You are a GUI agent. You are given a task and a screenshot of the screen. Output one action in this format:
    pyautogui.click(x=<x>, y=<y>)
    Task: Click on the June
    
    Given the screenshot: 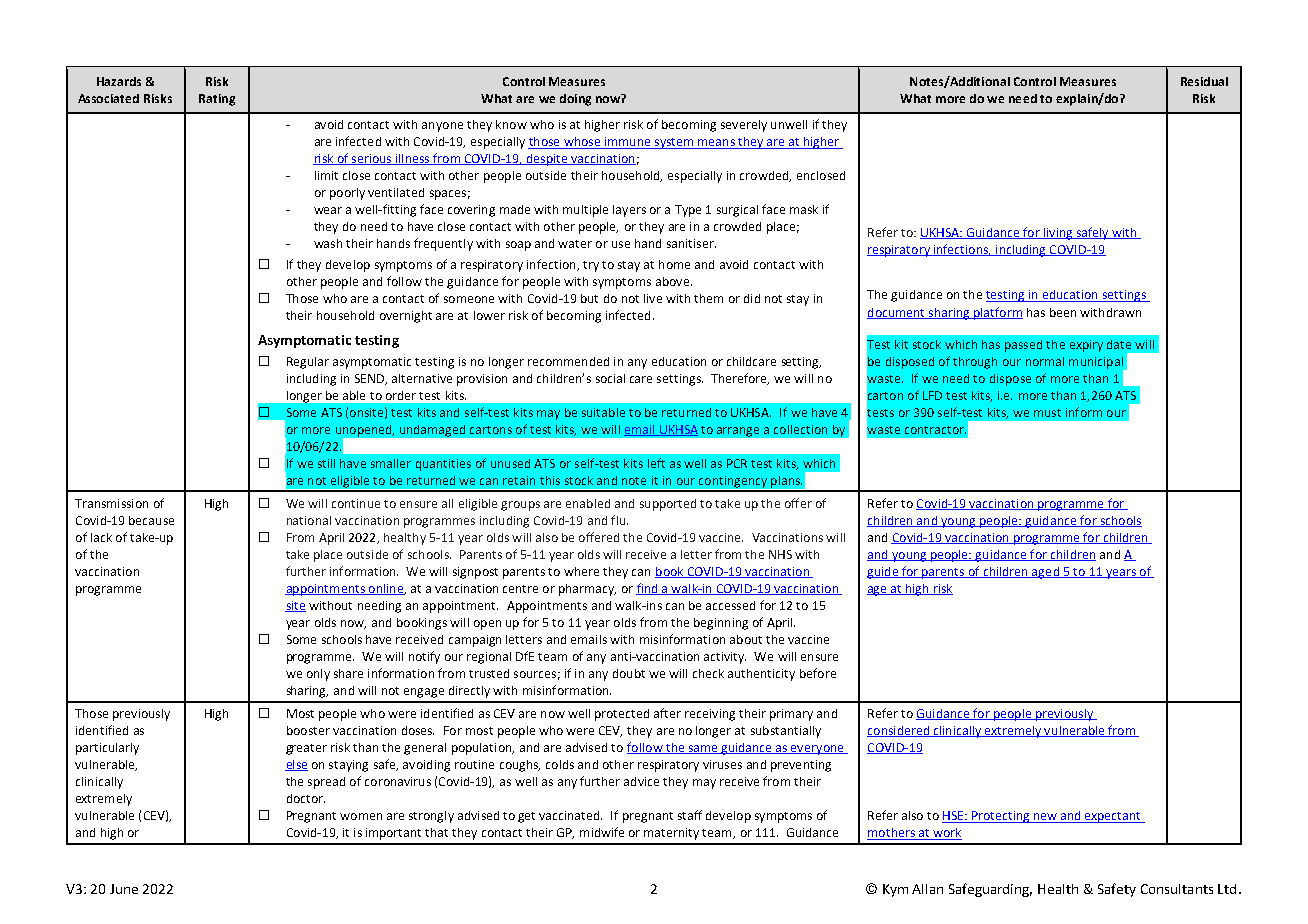 What is the action you would take?
    pyautogui.click(x=124, y=889)
